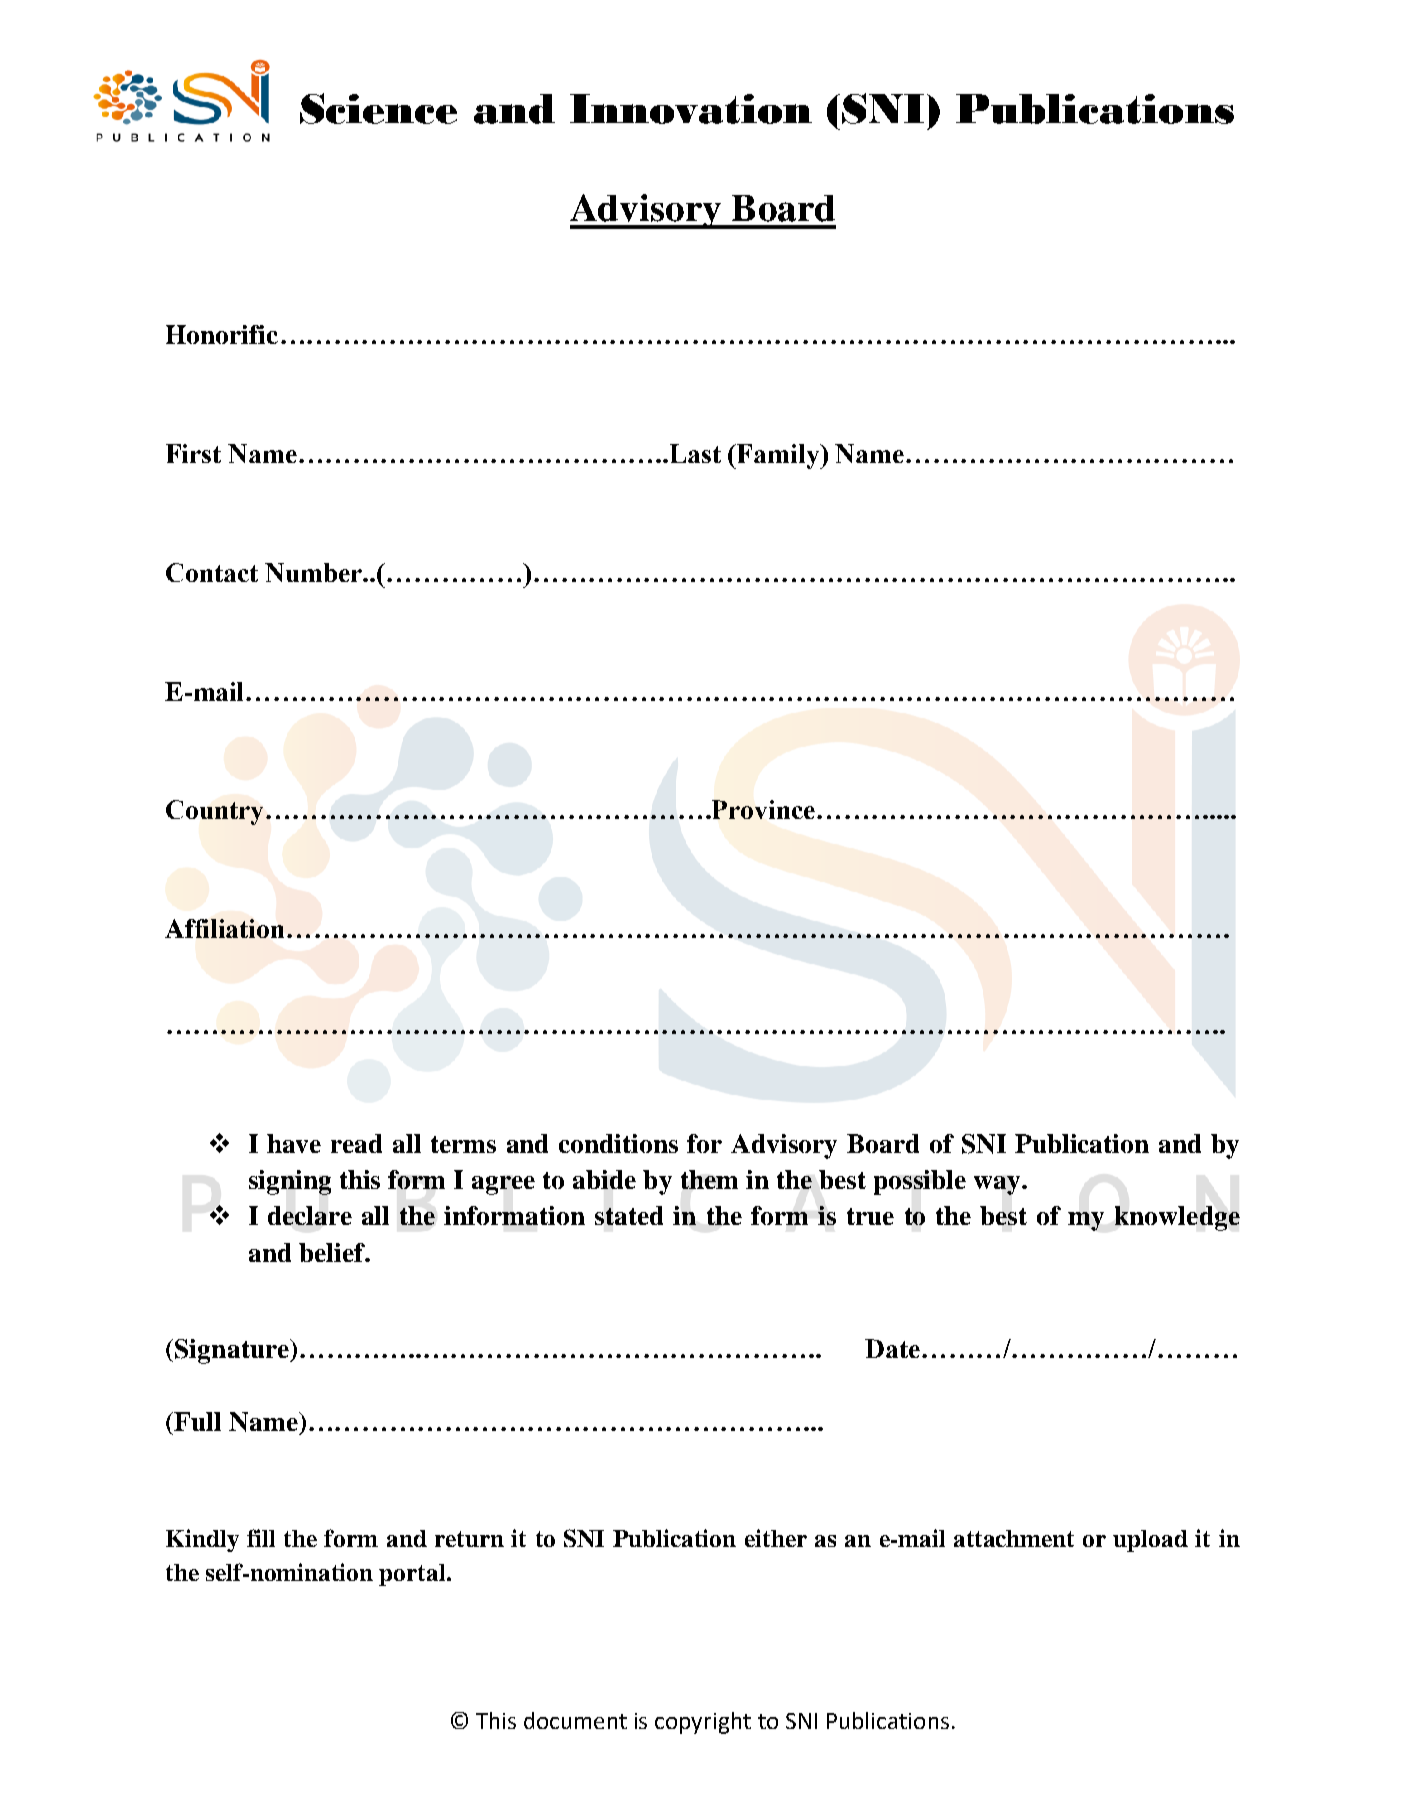 The height and width of the screenshot is (1818, 1405). Describe the element at coordinates (290, 1182) in the screenshot. I see `signing` at that location.
